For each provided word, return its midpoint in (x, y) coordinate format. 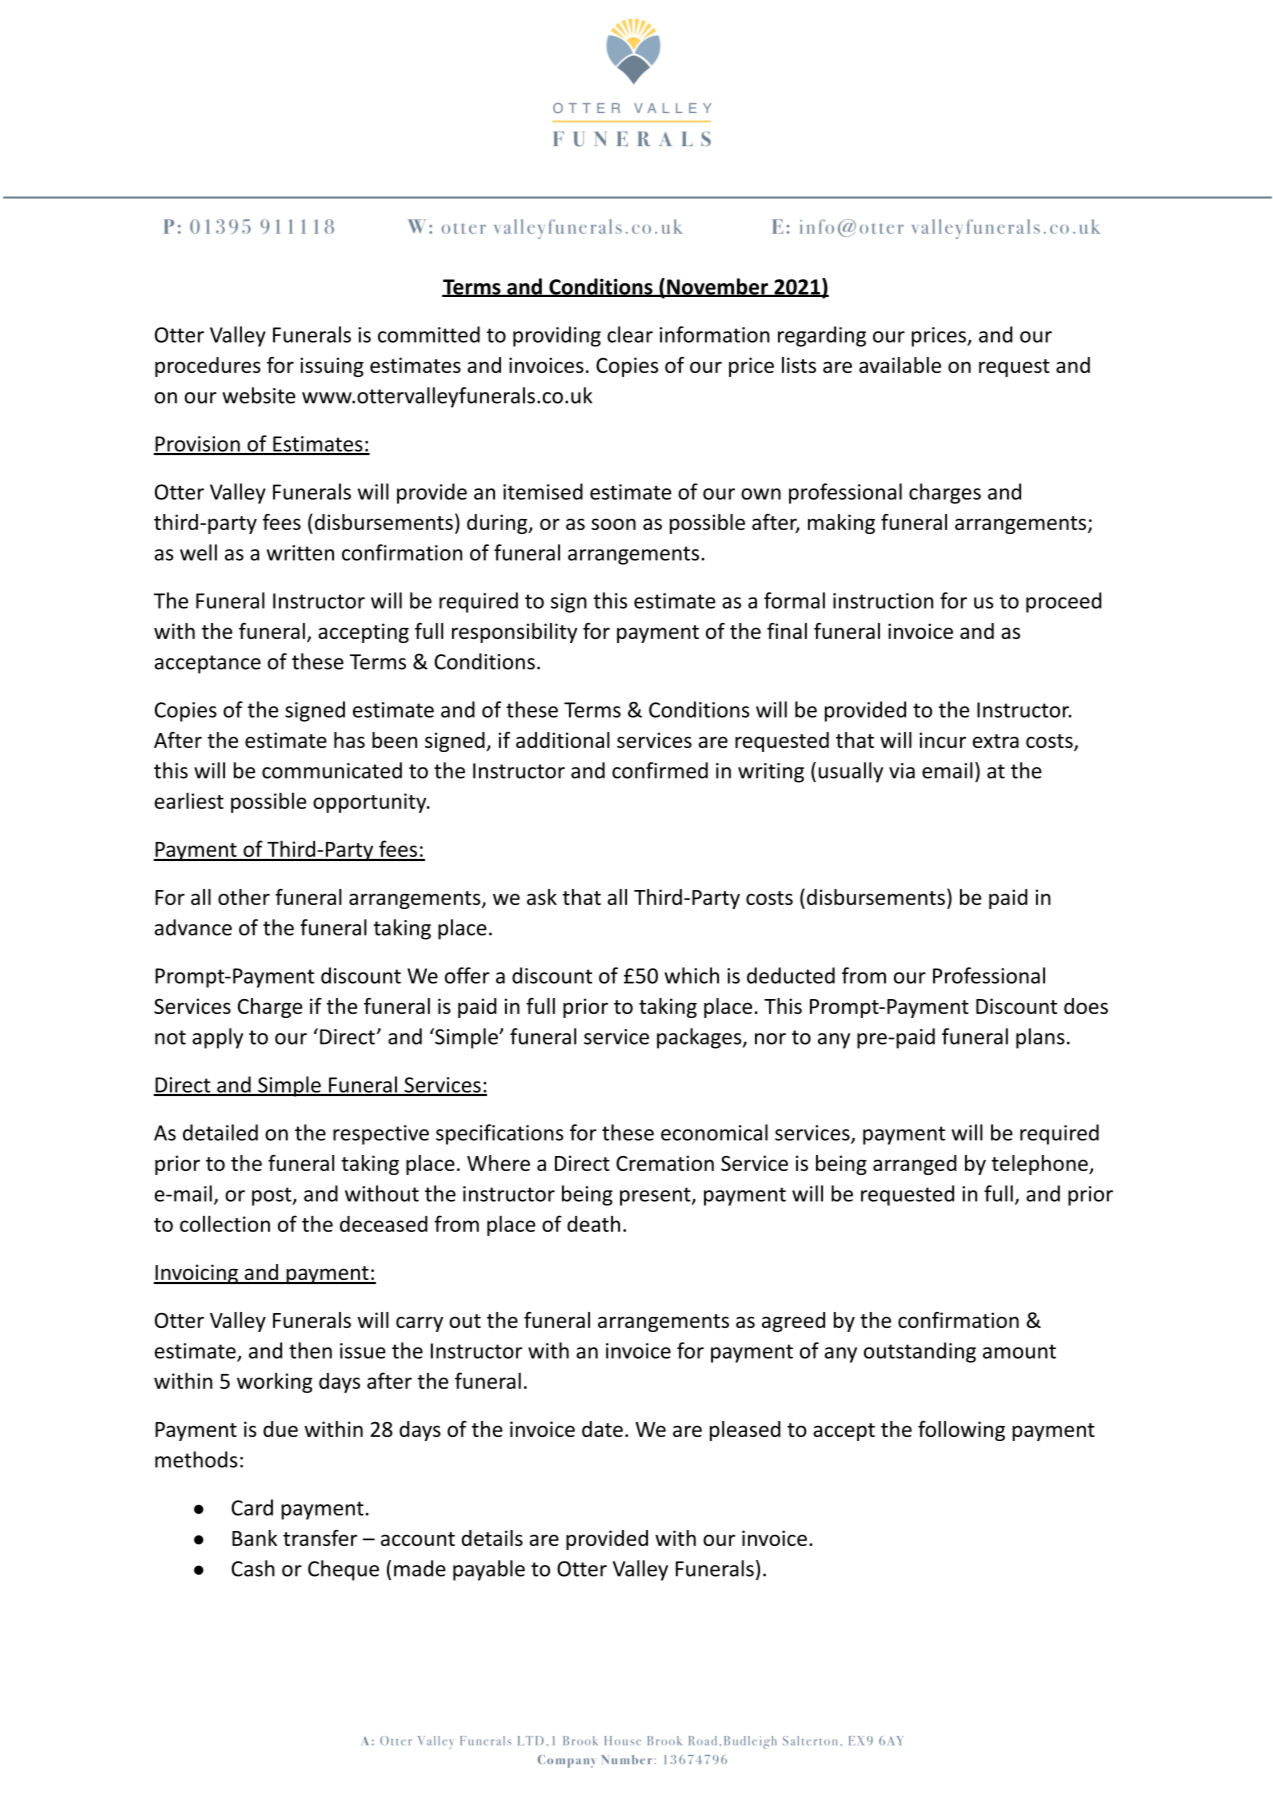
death (593, 1224)
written (300, 553)
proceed (1064, 602)
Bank (254, 1538)
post (273, 1196)
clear (630, 334)
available (900, 365)
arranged (915, 1165)
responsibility (514, 633)
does (1086, 1006)
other (244, 897)
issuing (332, 367)
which (691, 975)
